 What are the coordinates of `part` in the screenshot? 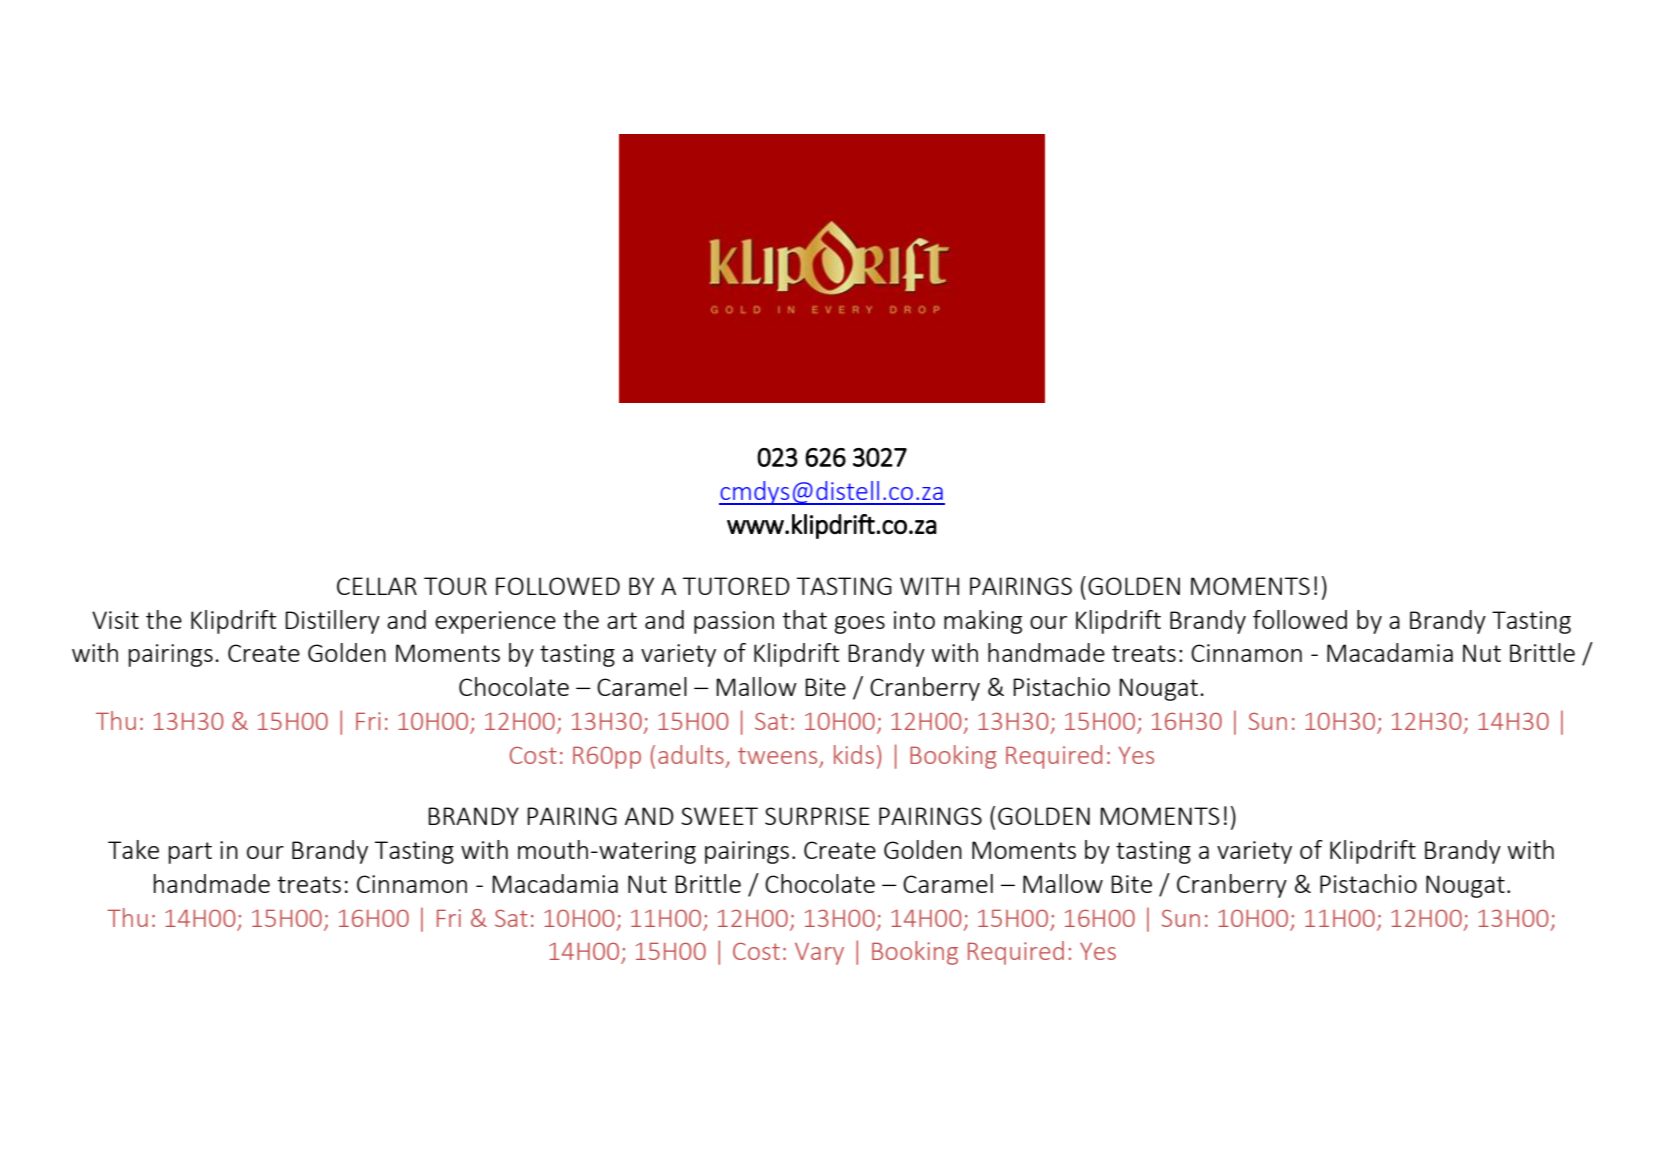 It's located at (190, 853).
